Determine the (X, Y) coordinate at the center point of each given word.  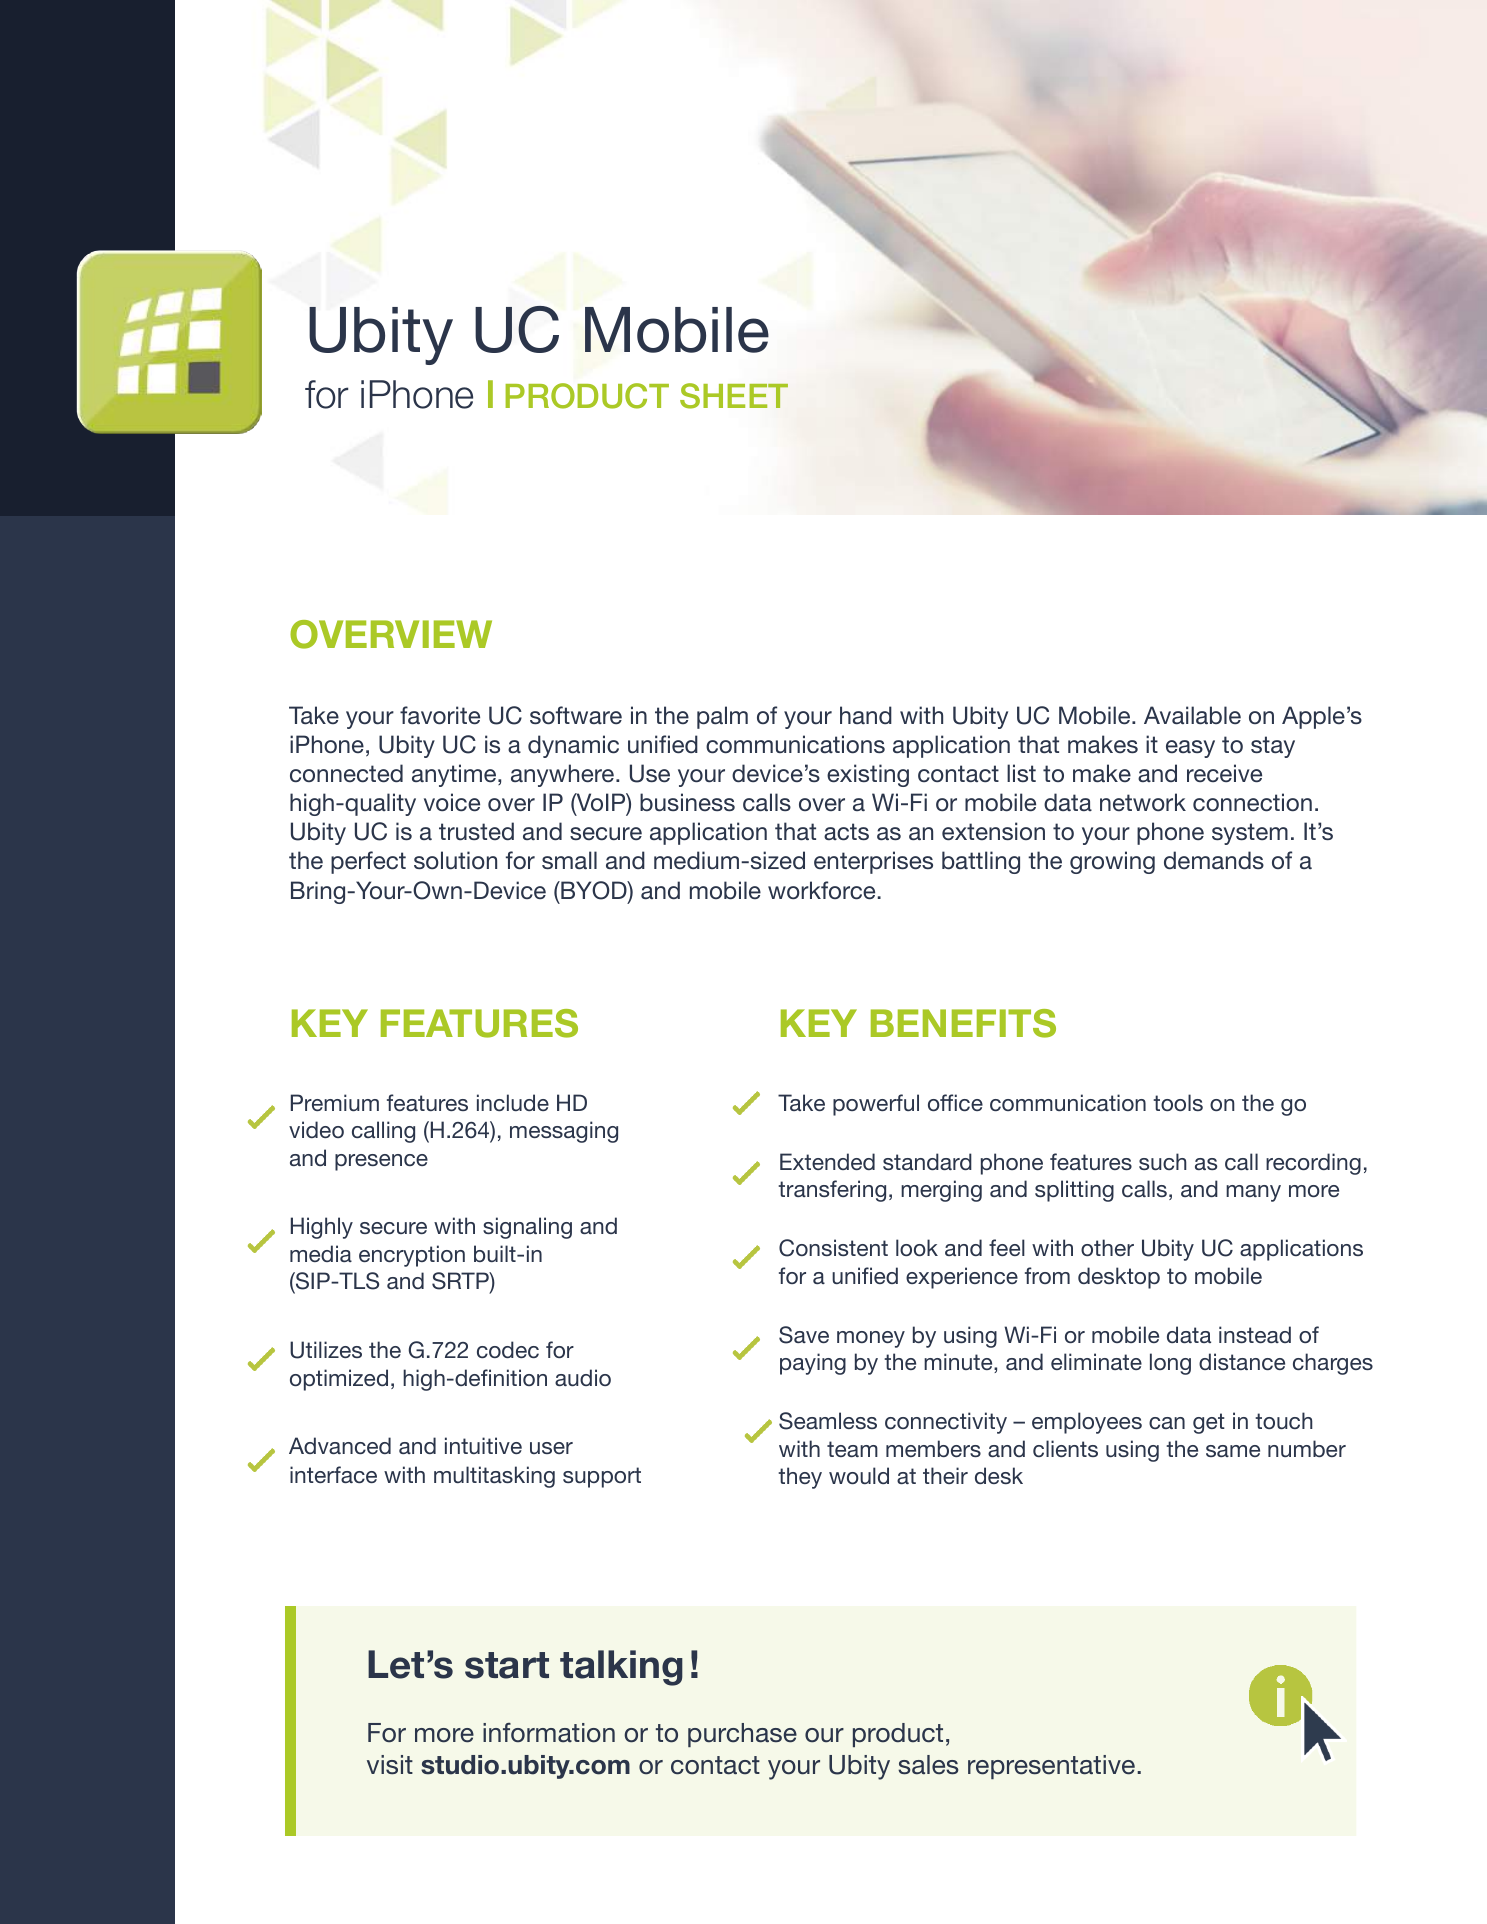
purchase (742, 1735)
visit (390, 1764)
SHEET (734, 396)
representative (1051, 1767)
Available (1192, 715)
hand (866, 715)
